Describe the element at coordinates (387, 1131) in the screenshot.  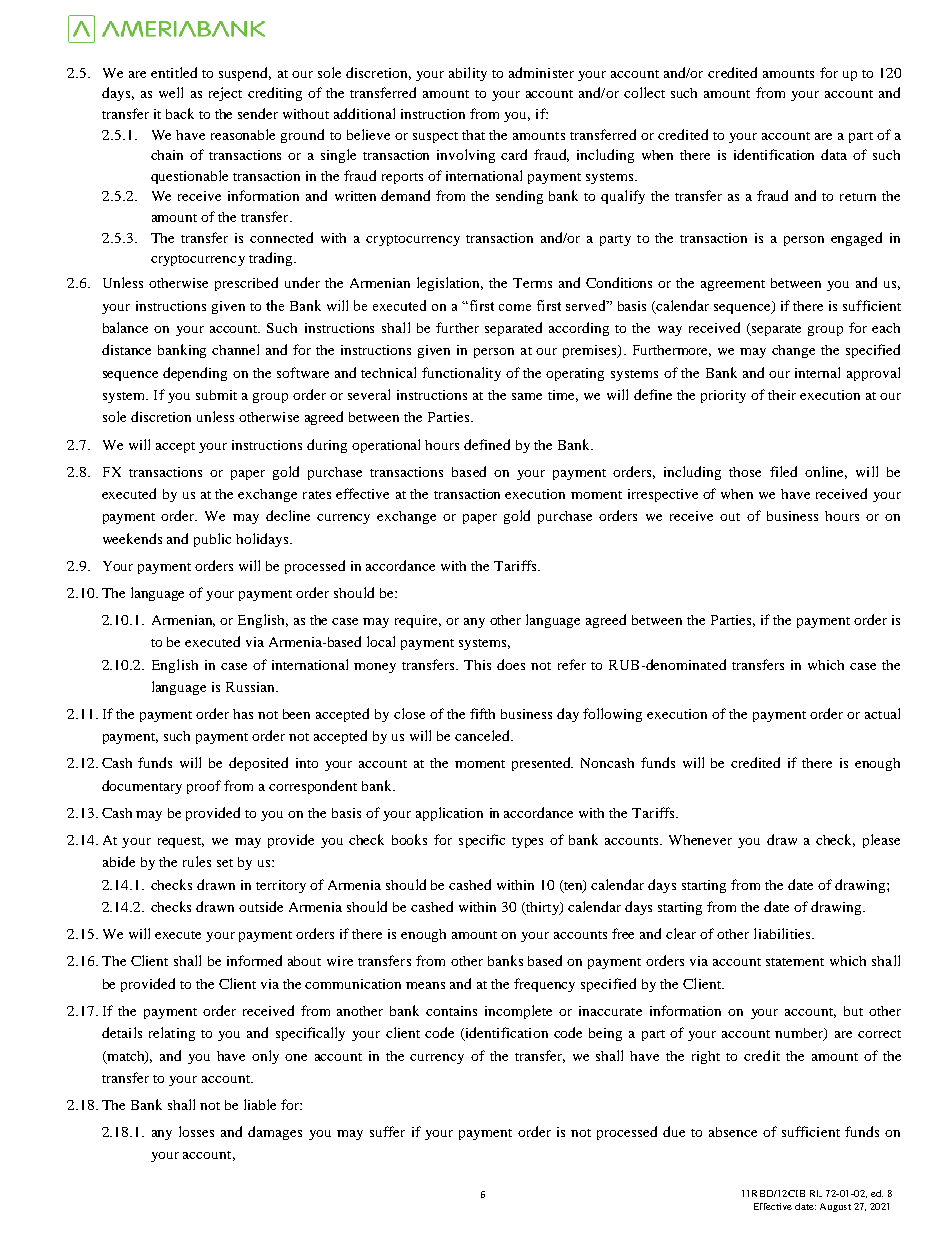
I see `suffer` at that location.
